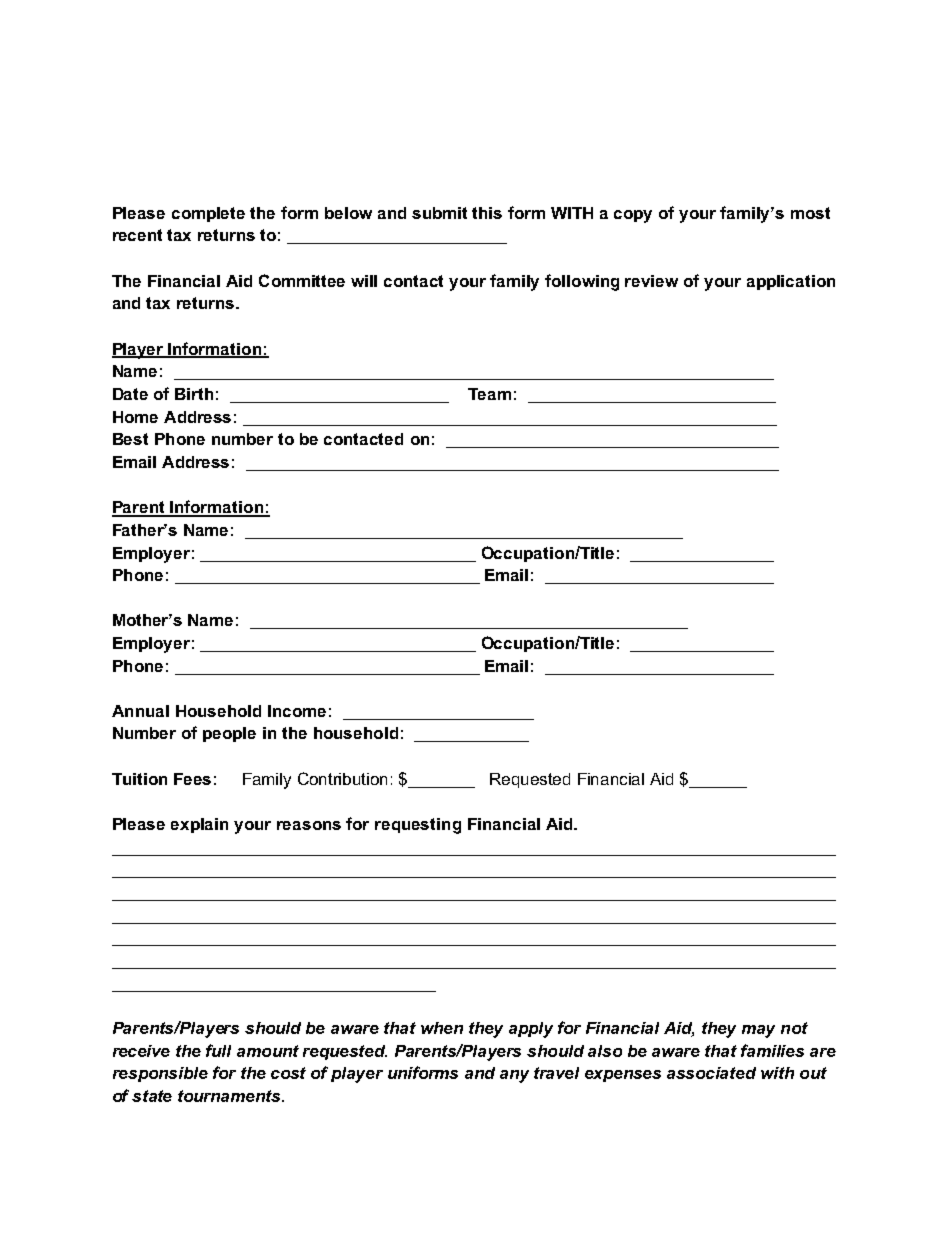  I want to click on Contribution, so click(342, 778).
